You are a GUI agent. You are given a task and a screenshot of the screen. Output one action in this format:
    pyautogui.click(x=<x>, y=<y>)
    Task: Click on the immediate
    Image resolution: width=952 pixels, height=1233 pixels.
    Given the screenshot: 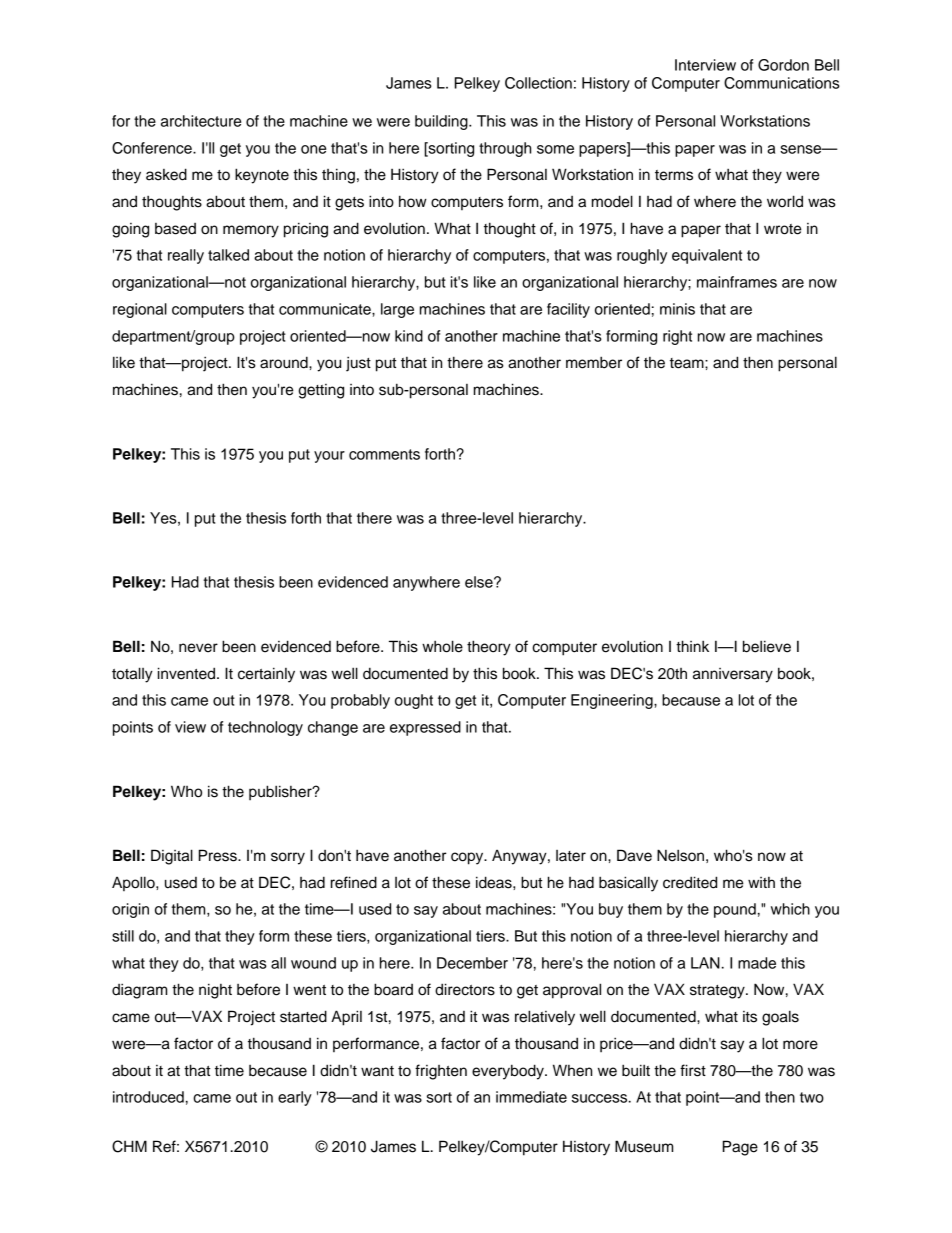 What is the action you would take?
    pyautogui.click(x=531, y=1097)
